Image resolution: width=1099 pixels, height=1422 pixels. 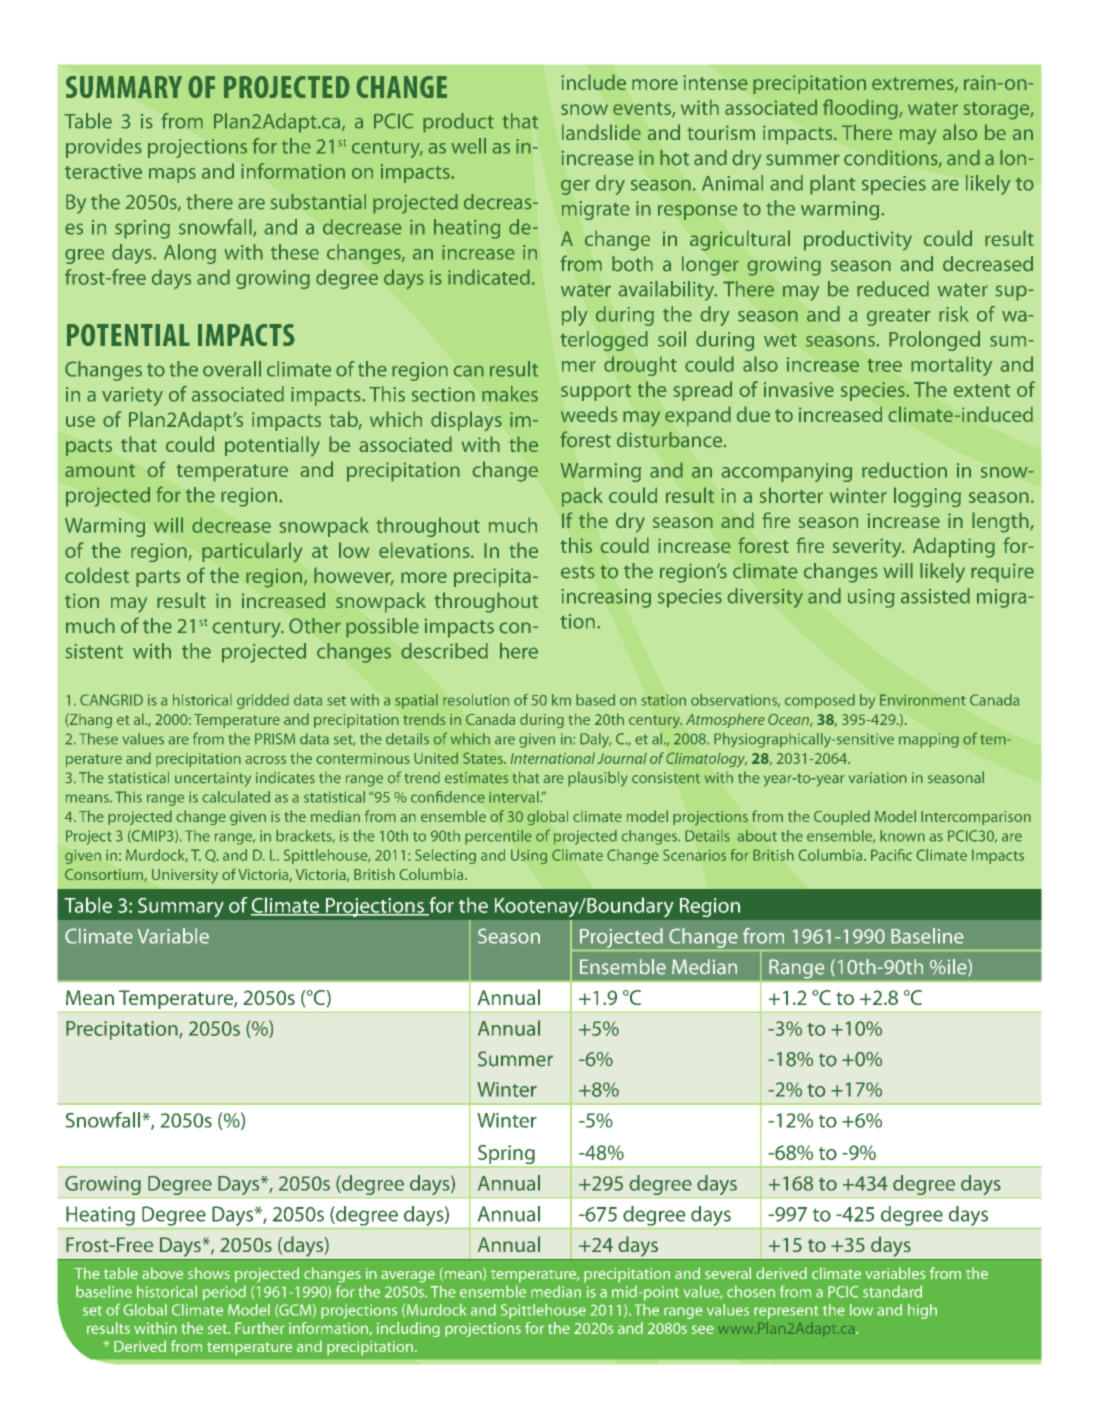 I want to click on gridded, so click(x=263, y=701).
